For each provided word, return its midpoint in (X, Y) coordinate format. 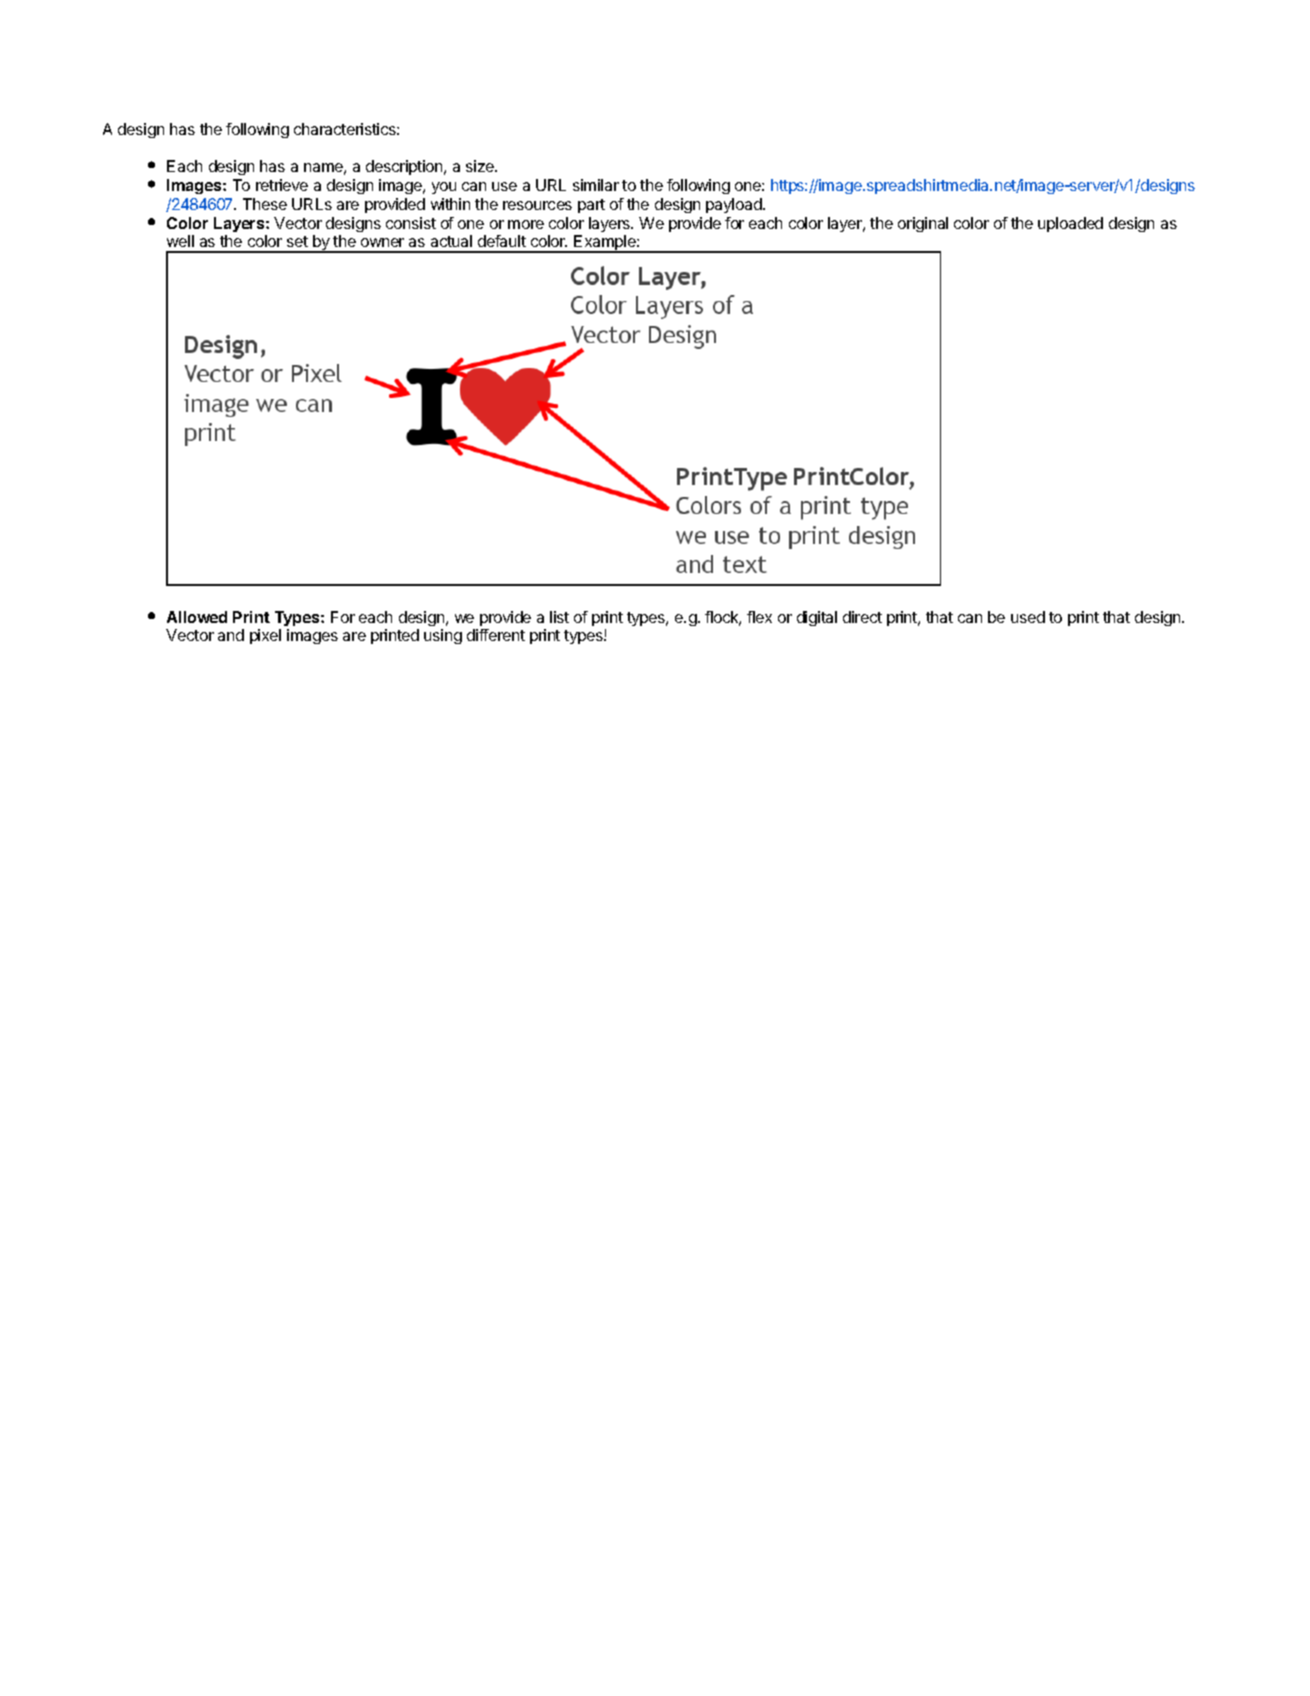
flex (759, 617)
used (1028, 617)
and (231, 635)
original (923, 224)
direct (862, 617)
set (297, 241)
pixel (265, 636)
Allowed (197, 617)
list (559, 617)
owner (382, 242)
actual (451, 241)
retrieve (282, 185)
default (502, 241)
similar (596, 185)
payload (735, 205)
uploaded (1070, 224)
